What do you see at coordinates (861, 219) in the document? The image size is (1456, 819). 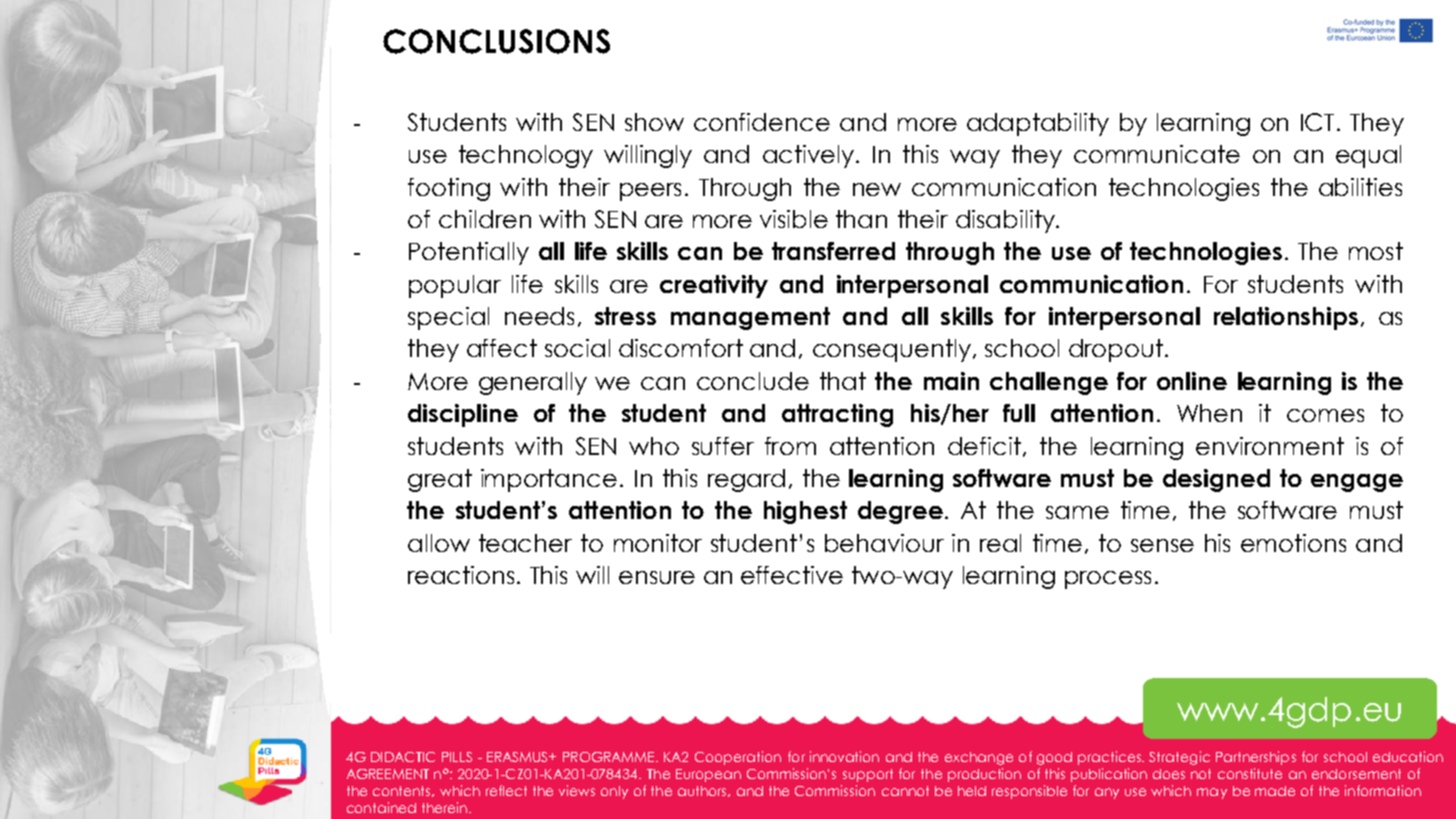 I see `than` at bounding box center [861, 219].
